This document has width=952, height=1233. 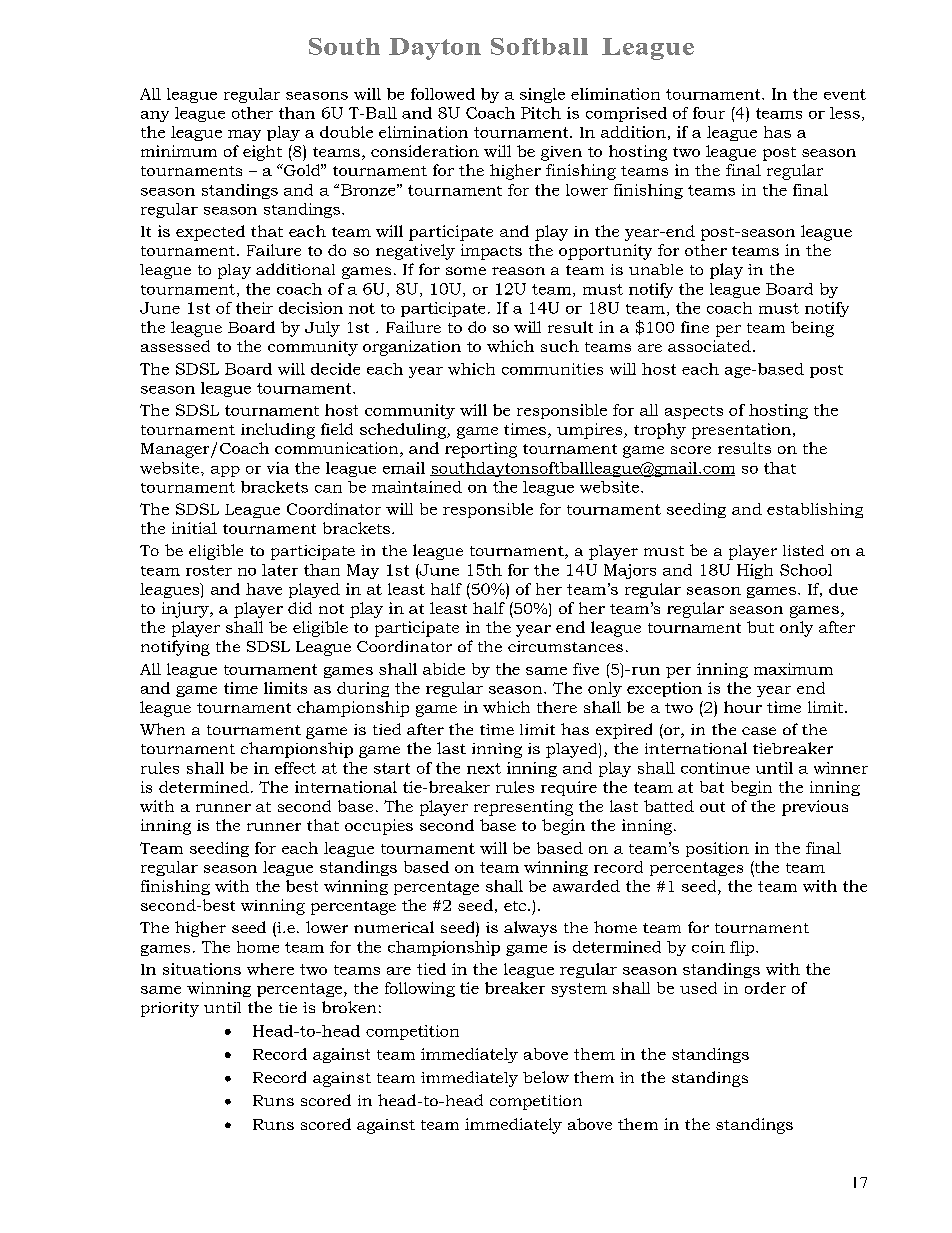 What do you see at coordinates (541, 113) in the document?
I see `Pitch` at bounding box center [541, 113].
